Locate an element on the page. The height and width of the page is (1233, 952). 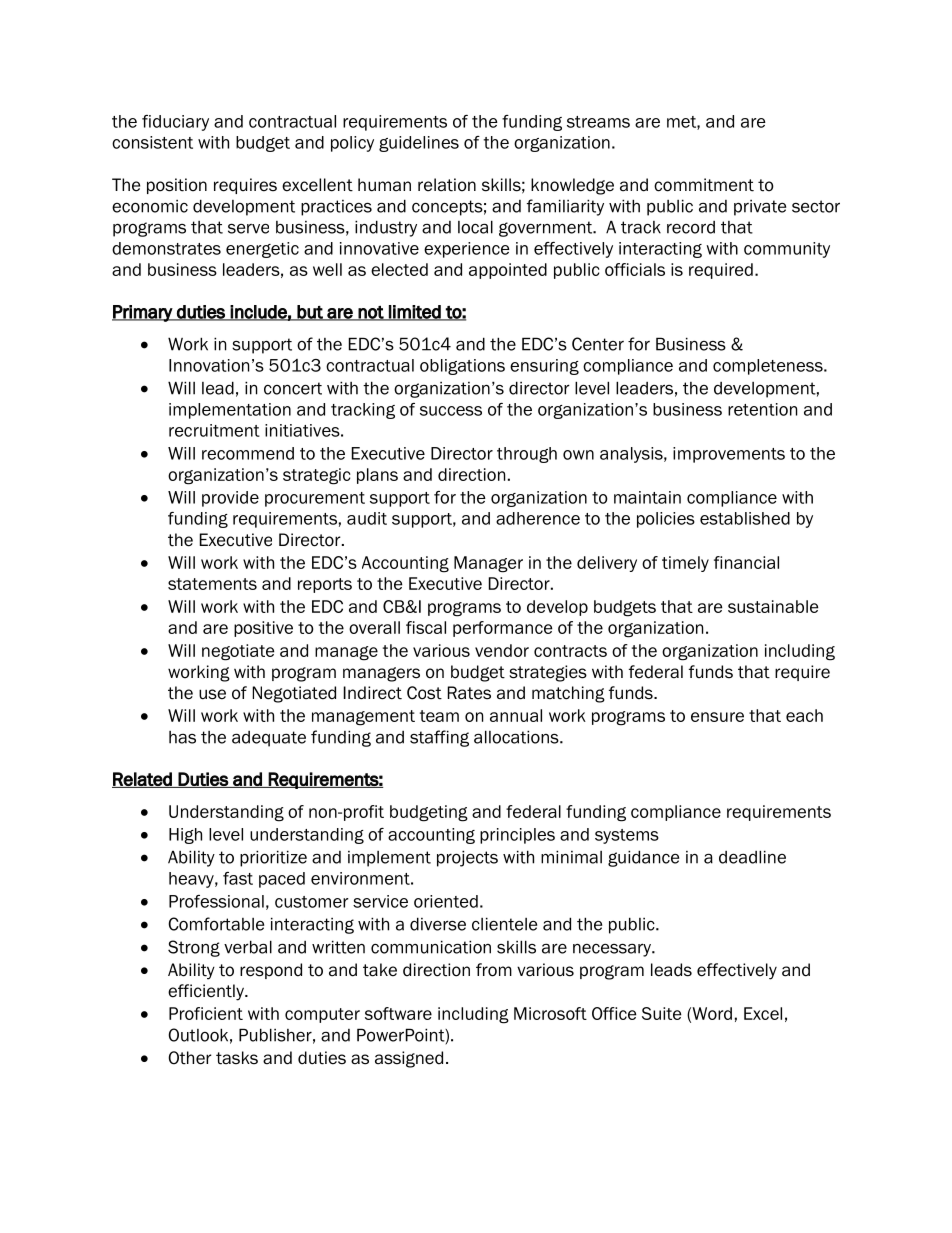
Proficient is located at coordinates (206, 1013).
